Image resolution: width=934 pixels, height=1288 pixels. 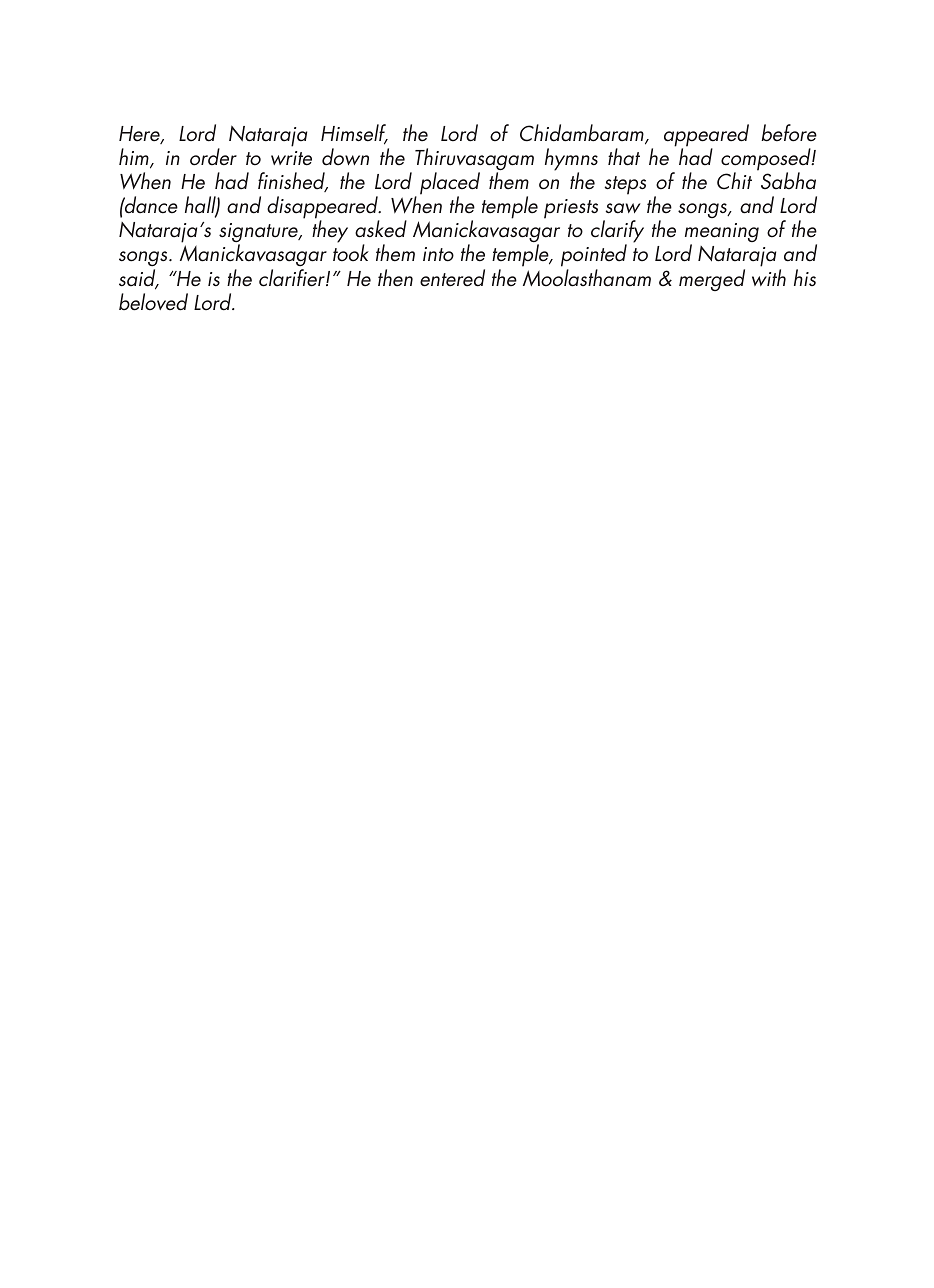 I want to click on took, so click(x=351, y=253).
